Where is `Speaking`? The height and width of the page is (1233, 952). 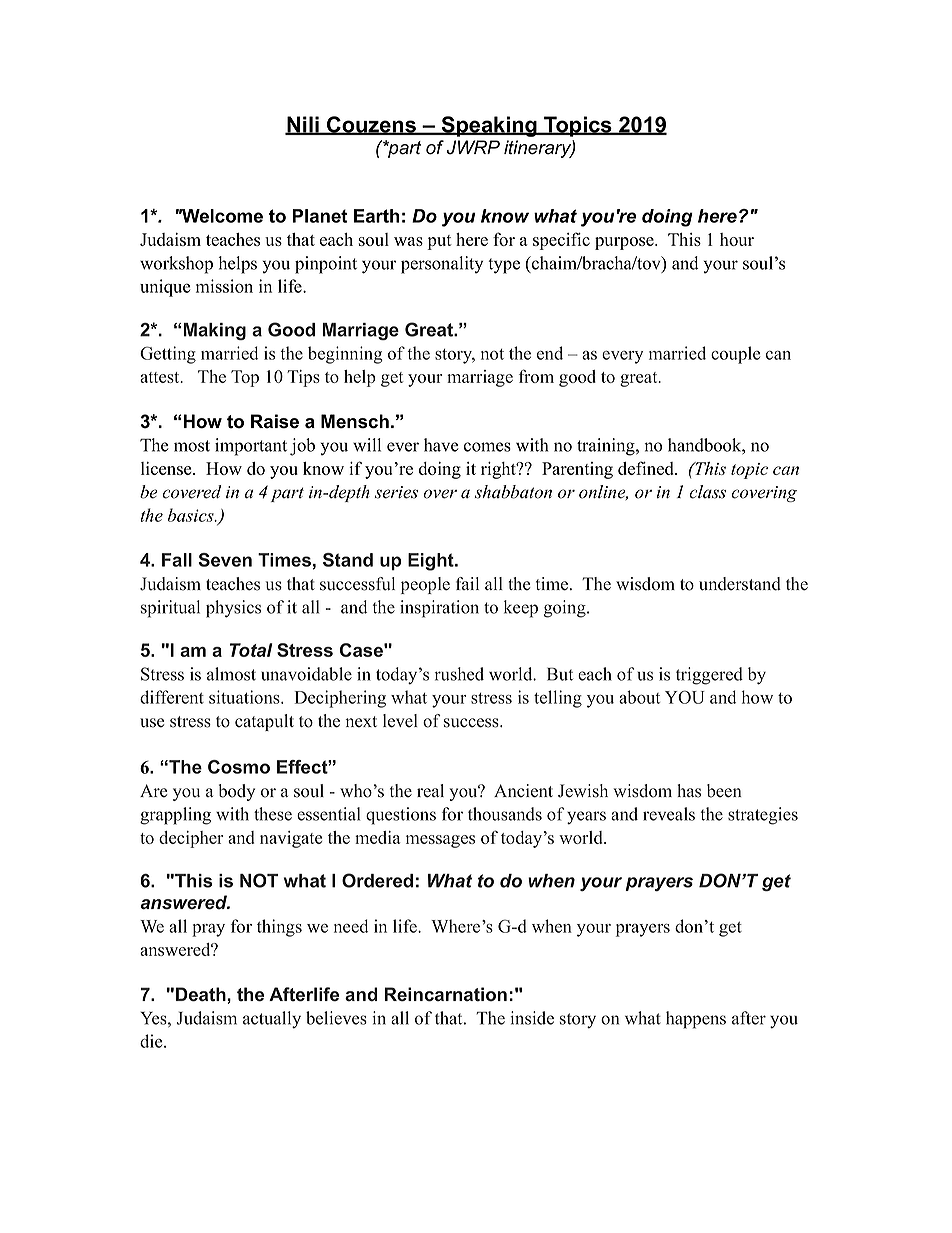 Speaking is located at coordinates (489, 126).
